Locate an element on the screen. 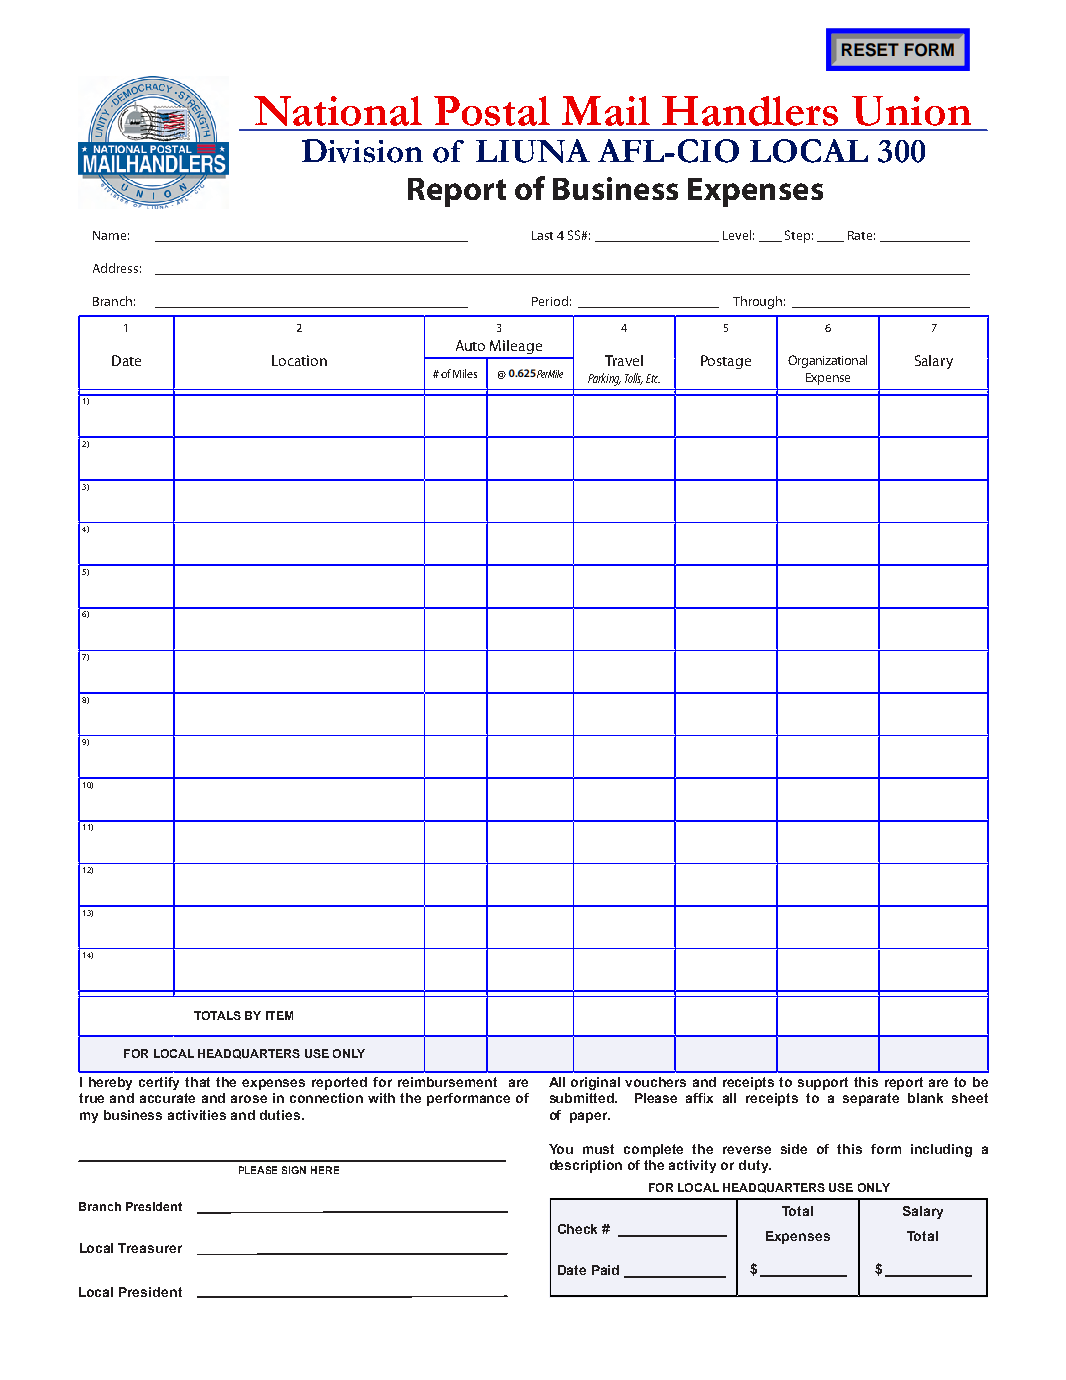 The width and height of the screenshot is (1066, 1380). Location is located at coordinates (299, 360).
